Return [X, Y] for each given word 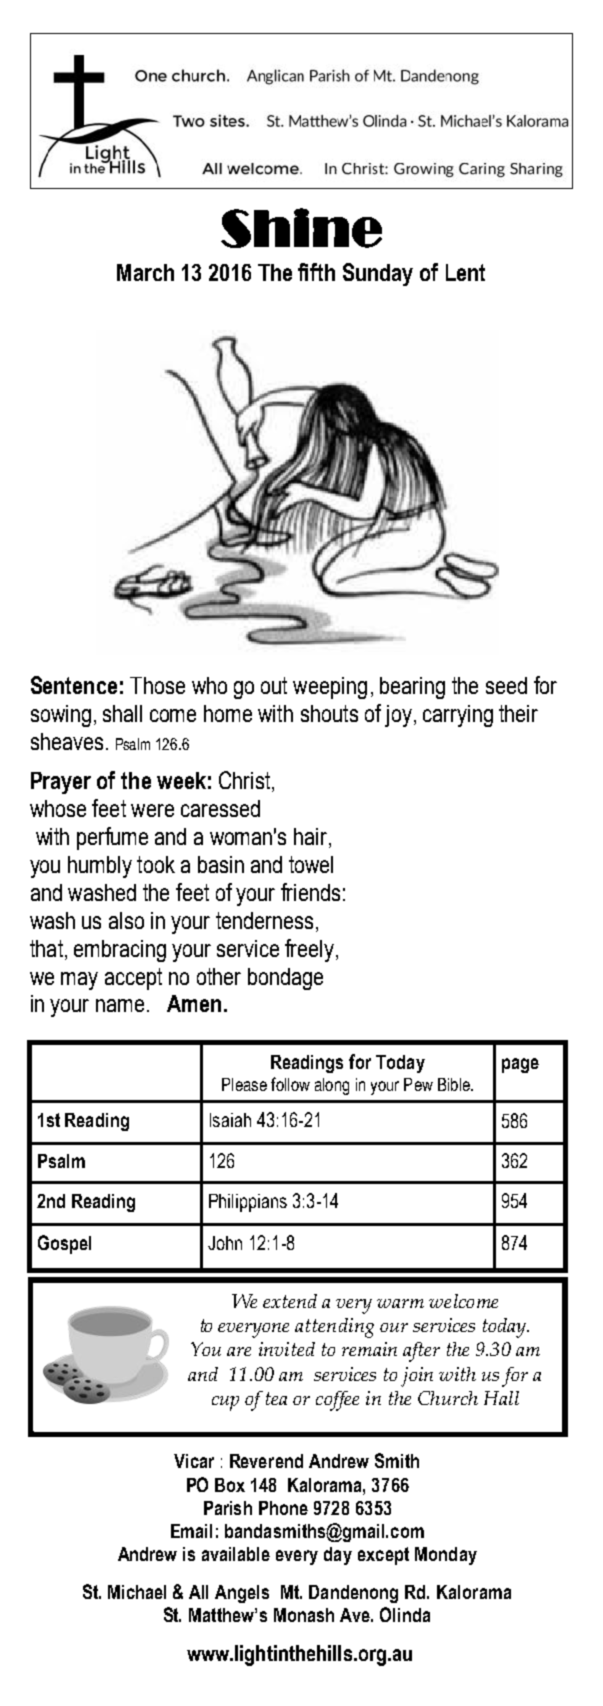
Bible [455, 1084]
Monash [304, 1615]
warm [400, 1303]
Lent [465, 272]
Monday [446, 1556]
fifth [316, 272]
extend [290, 1301]
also [126, 920]
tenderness [264, 920]
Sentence [74, 685]
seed [506, 685]
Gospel [64, 1244]
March [145, 272]
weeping [330, 688]
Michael [137, 1592]
